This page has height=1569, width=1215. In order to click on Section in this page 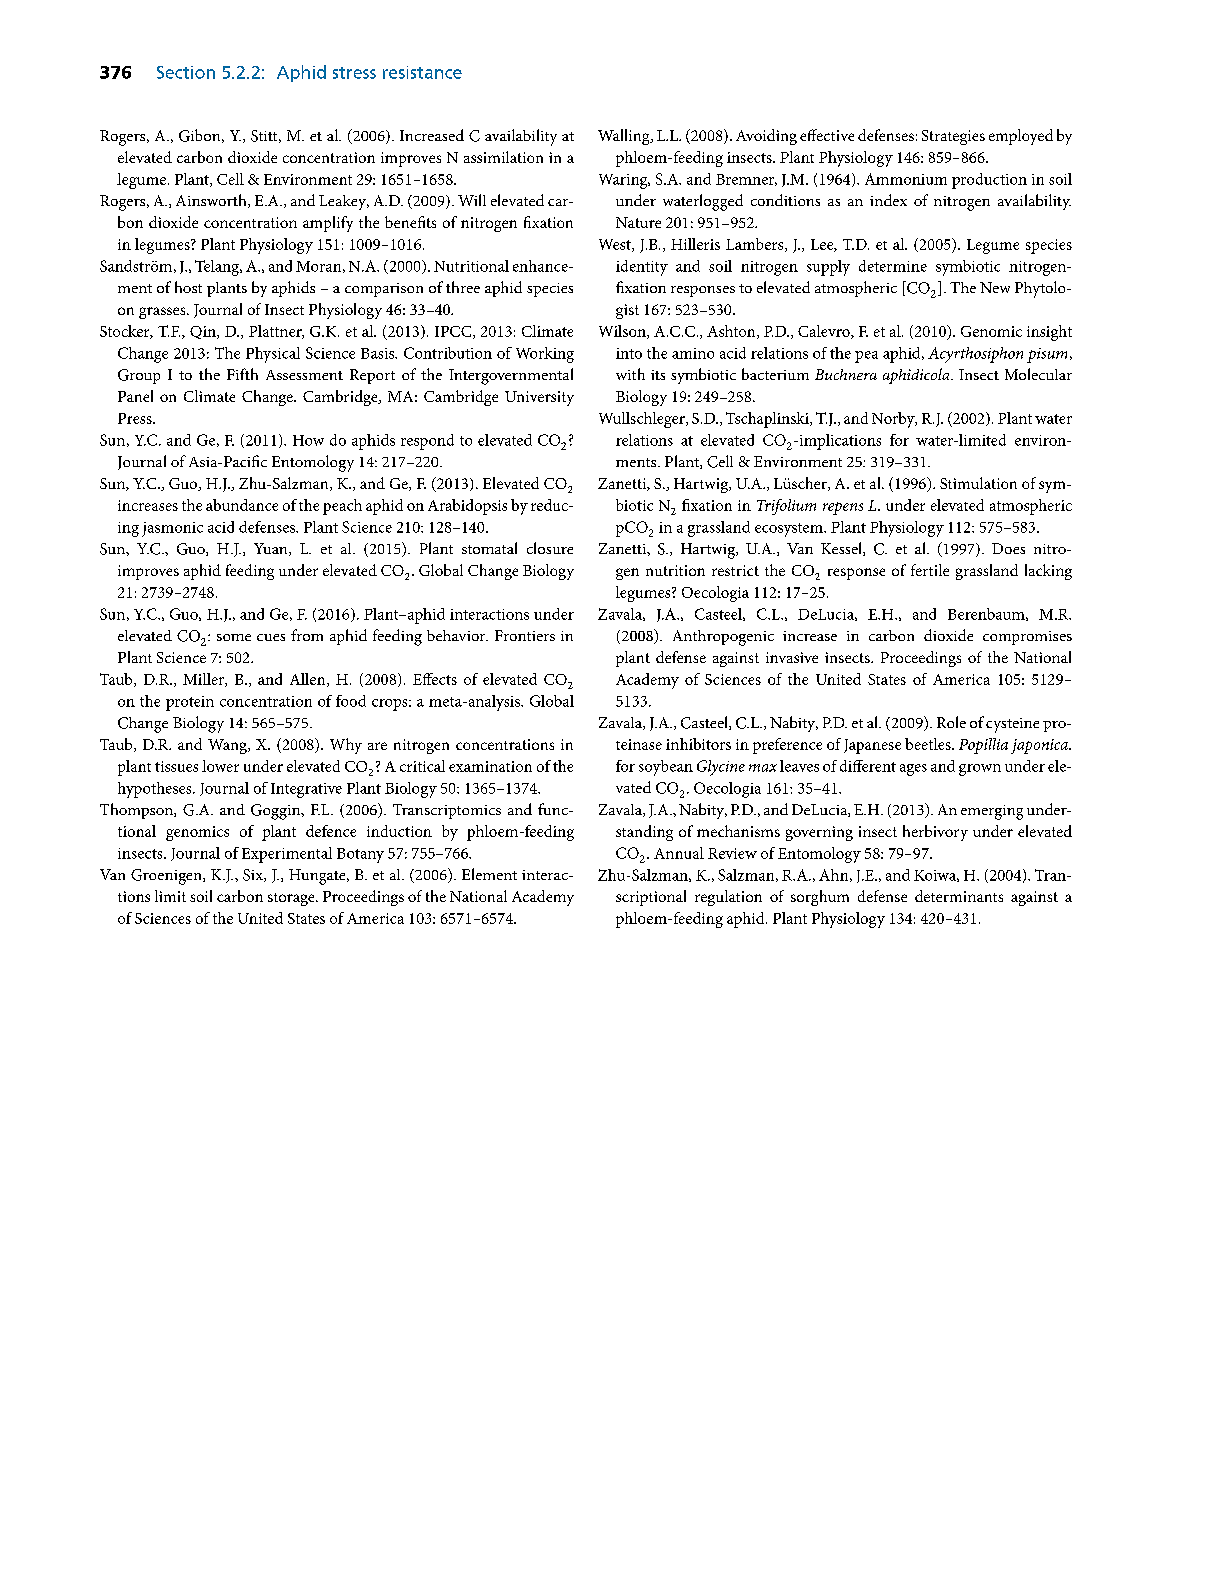, I will do `click(186, 72)`.
